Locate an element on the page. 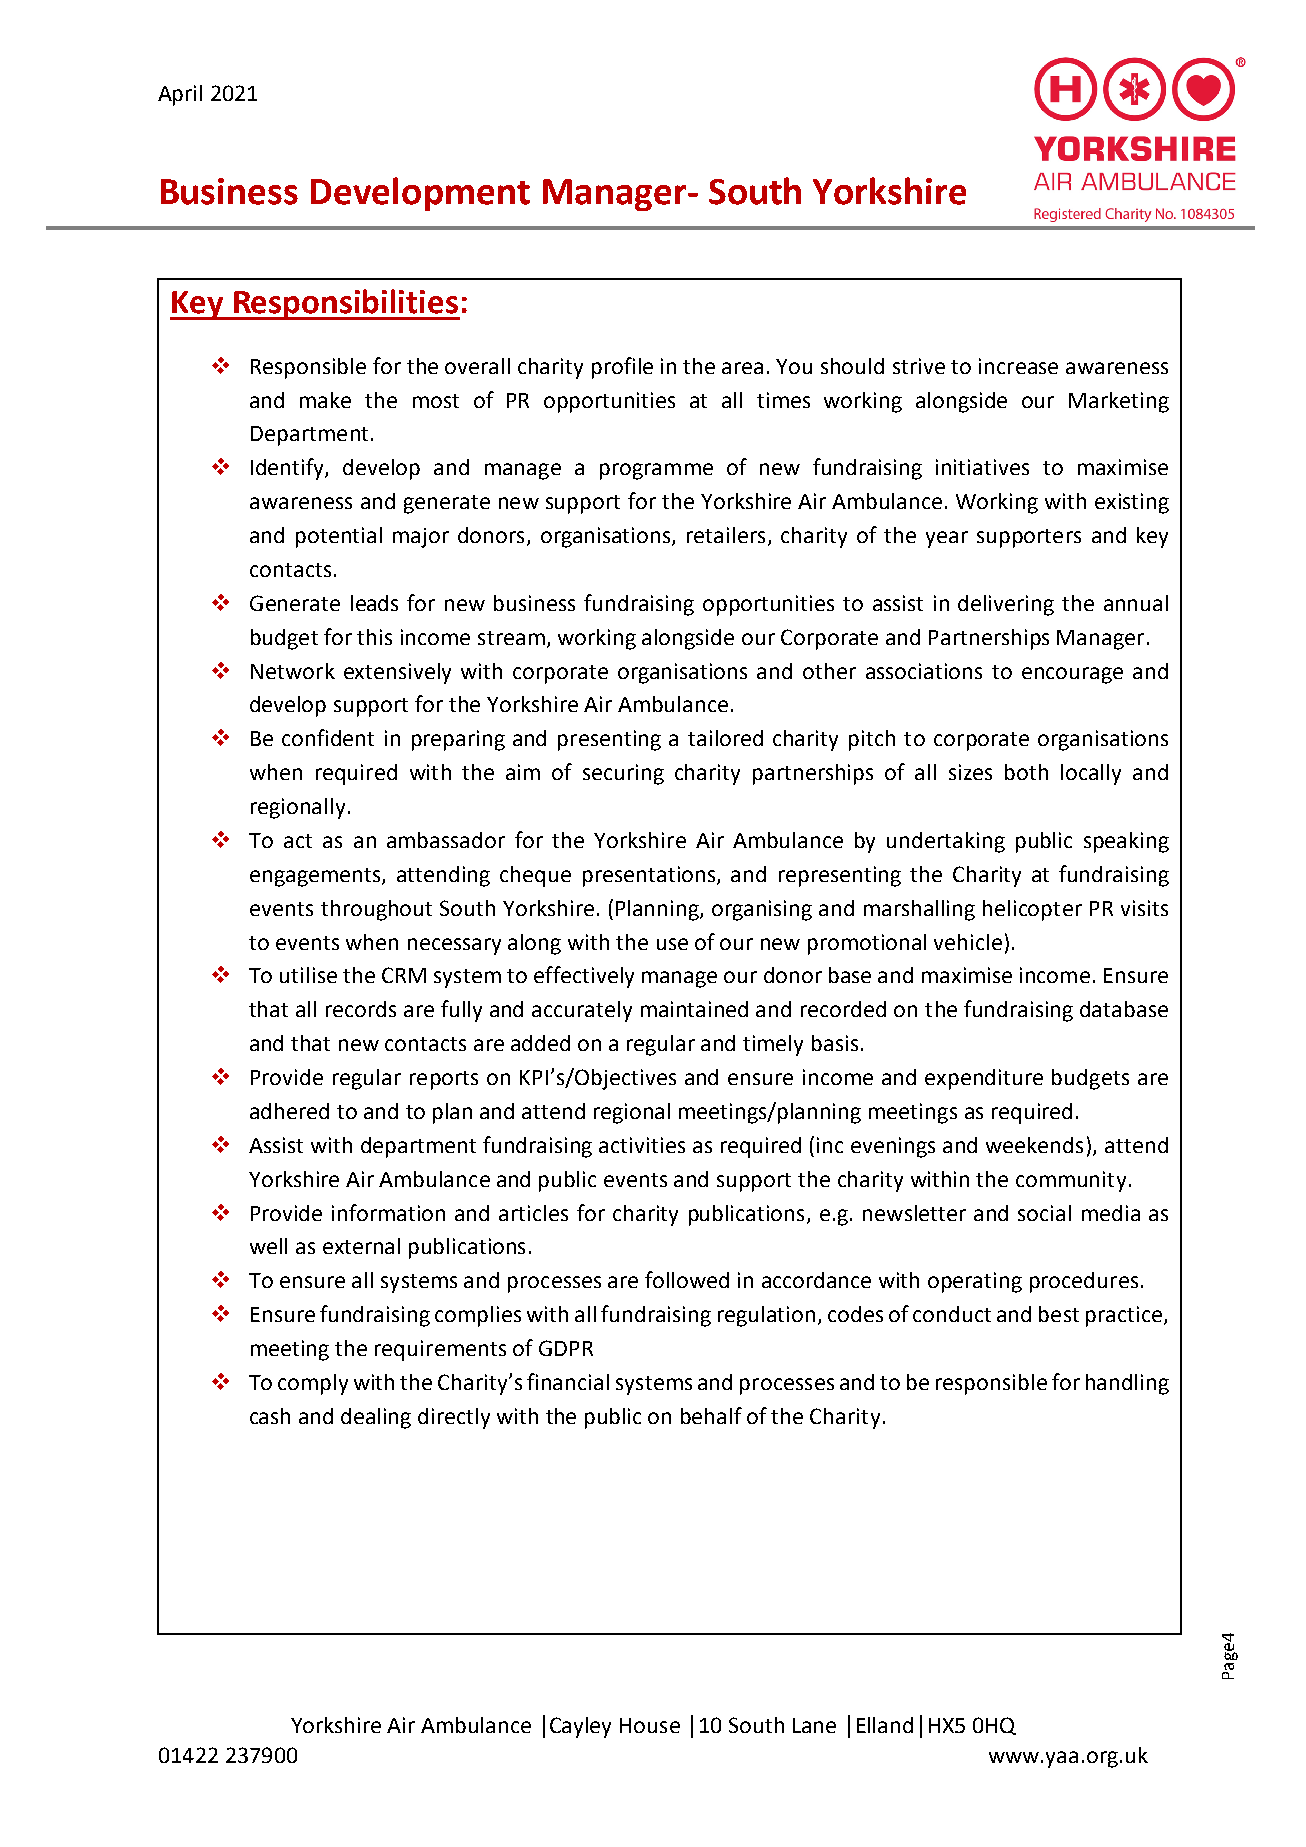 The height and width of the image is (1847, 1306). well is located at coordinates (268, 1246).
